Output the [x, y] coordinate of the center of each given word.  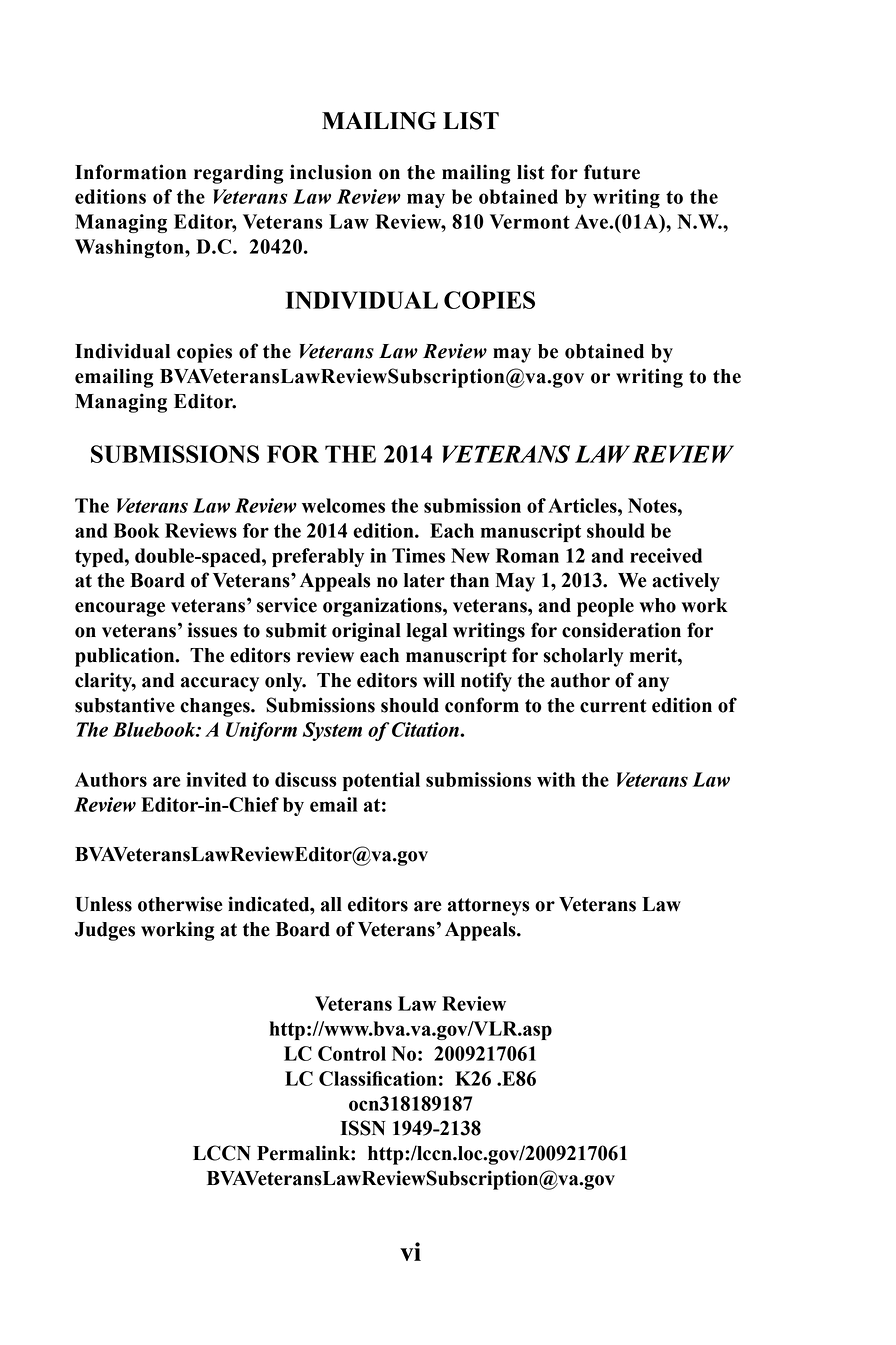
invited [216, 779]
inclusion [331, 172]
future [612, 172]
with [556, 779]
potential [381, 781]
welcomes [343, 505]
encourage [120, 609]
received [666, 555]
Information [130, 172]
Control [352, 1053]
